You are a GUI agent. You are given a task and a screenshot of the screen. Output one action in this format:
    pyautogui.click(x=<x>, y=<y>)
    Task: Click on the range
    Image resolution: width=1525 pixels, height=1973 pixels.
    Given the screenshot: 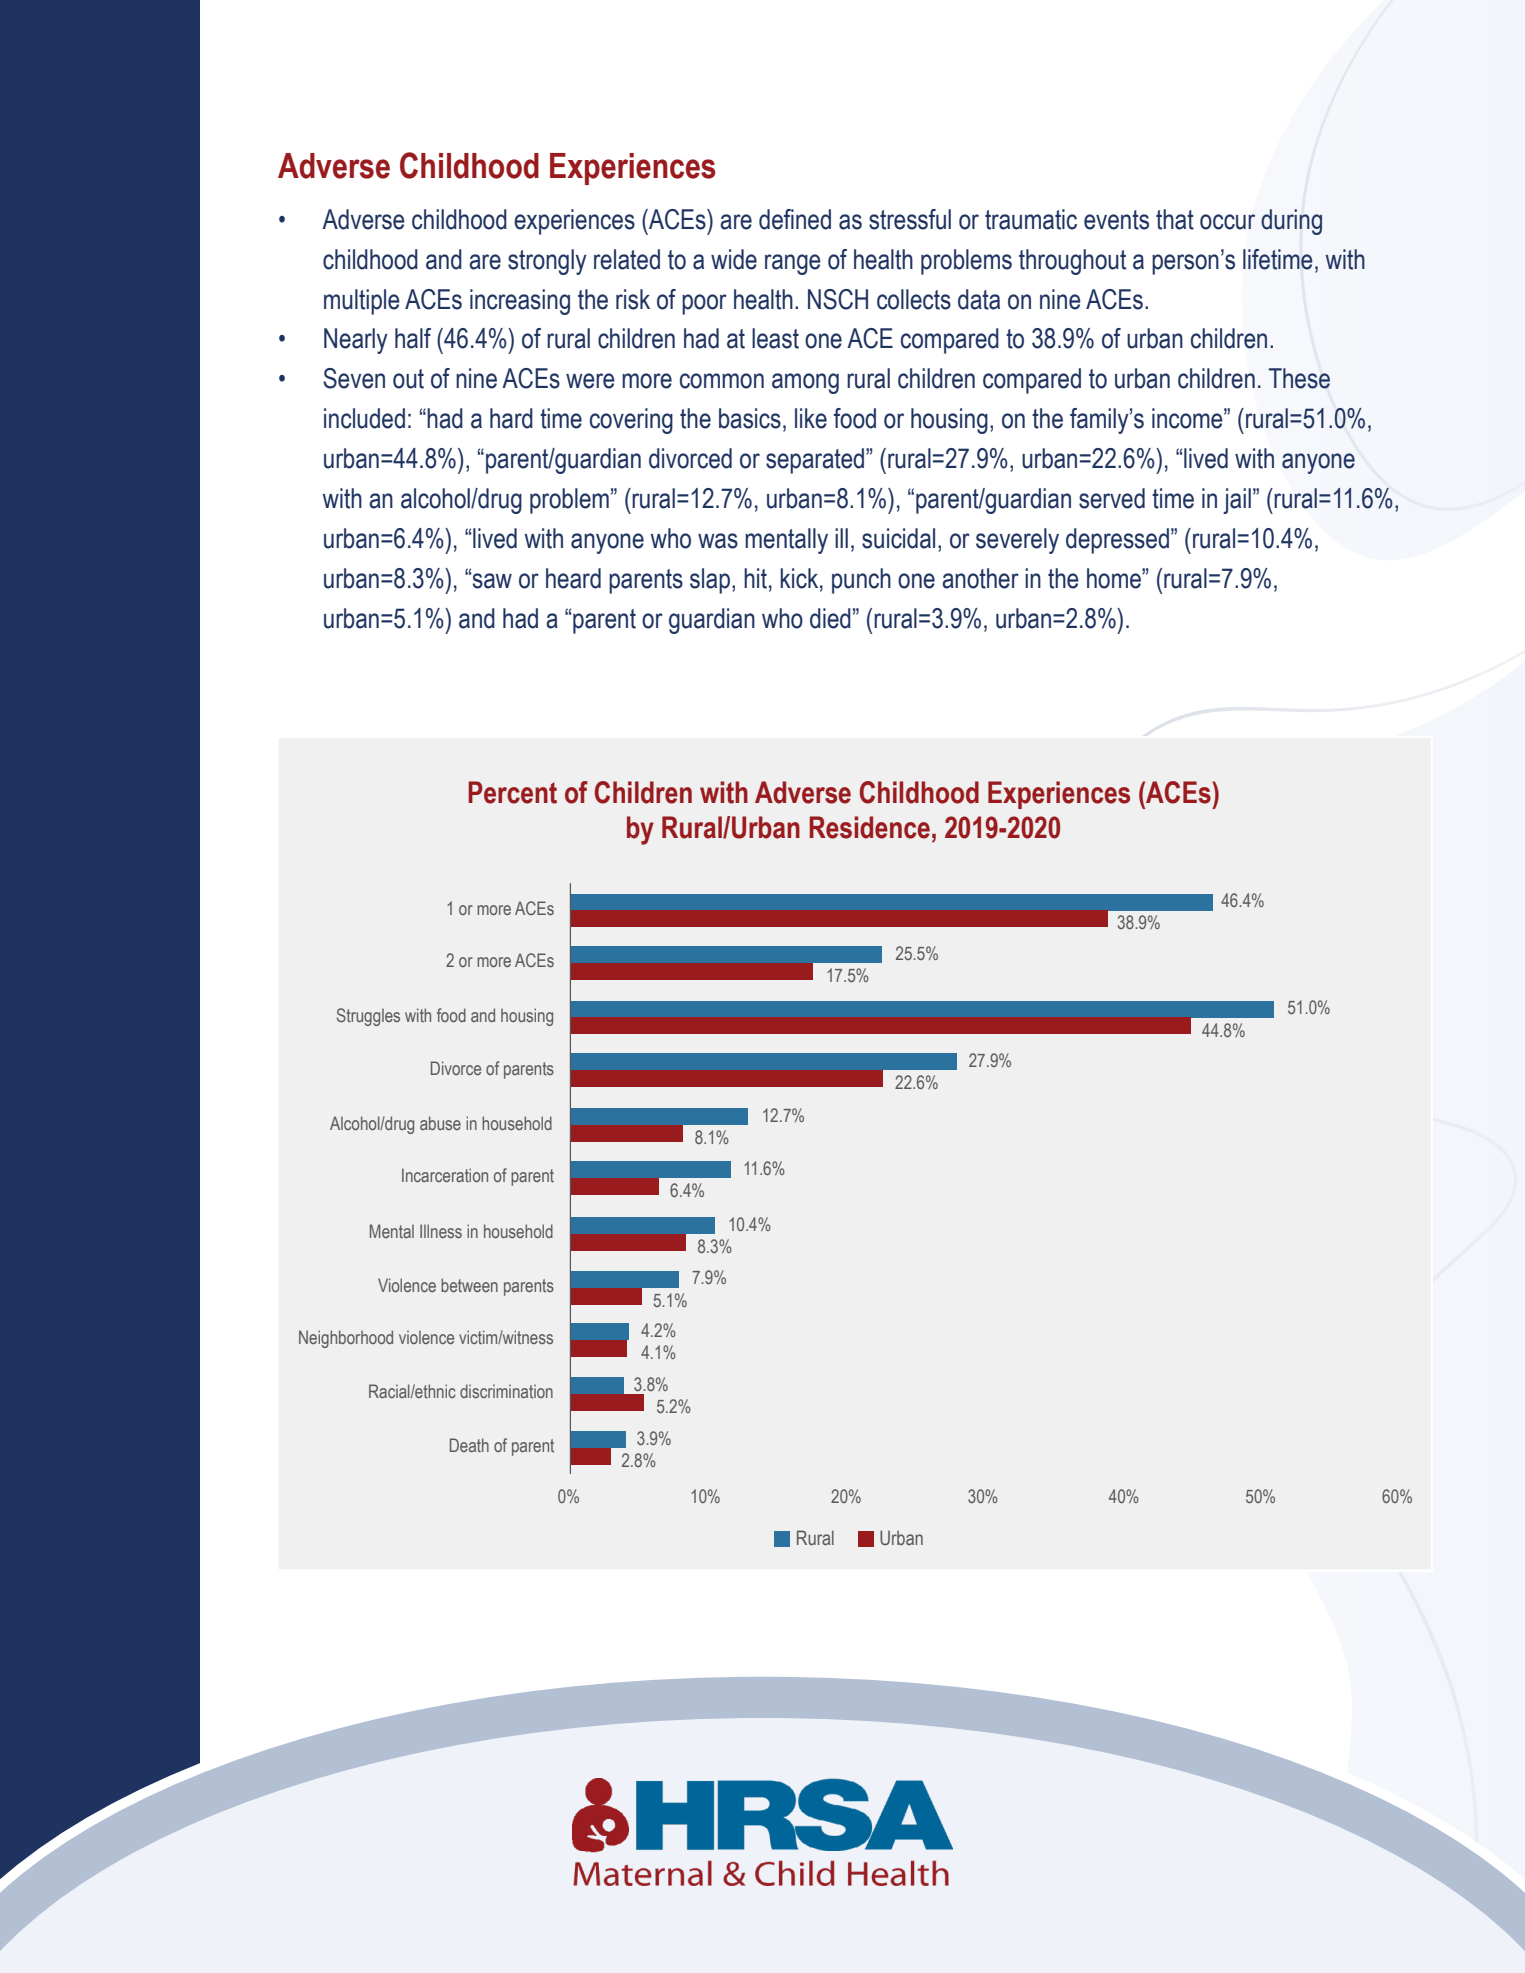 What is the action you would take?
    pyautogui.click(x=793, y=264)
